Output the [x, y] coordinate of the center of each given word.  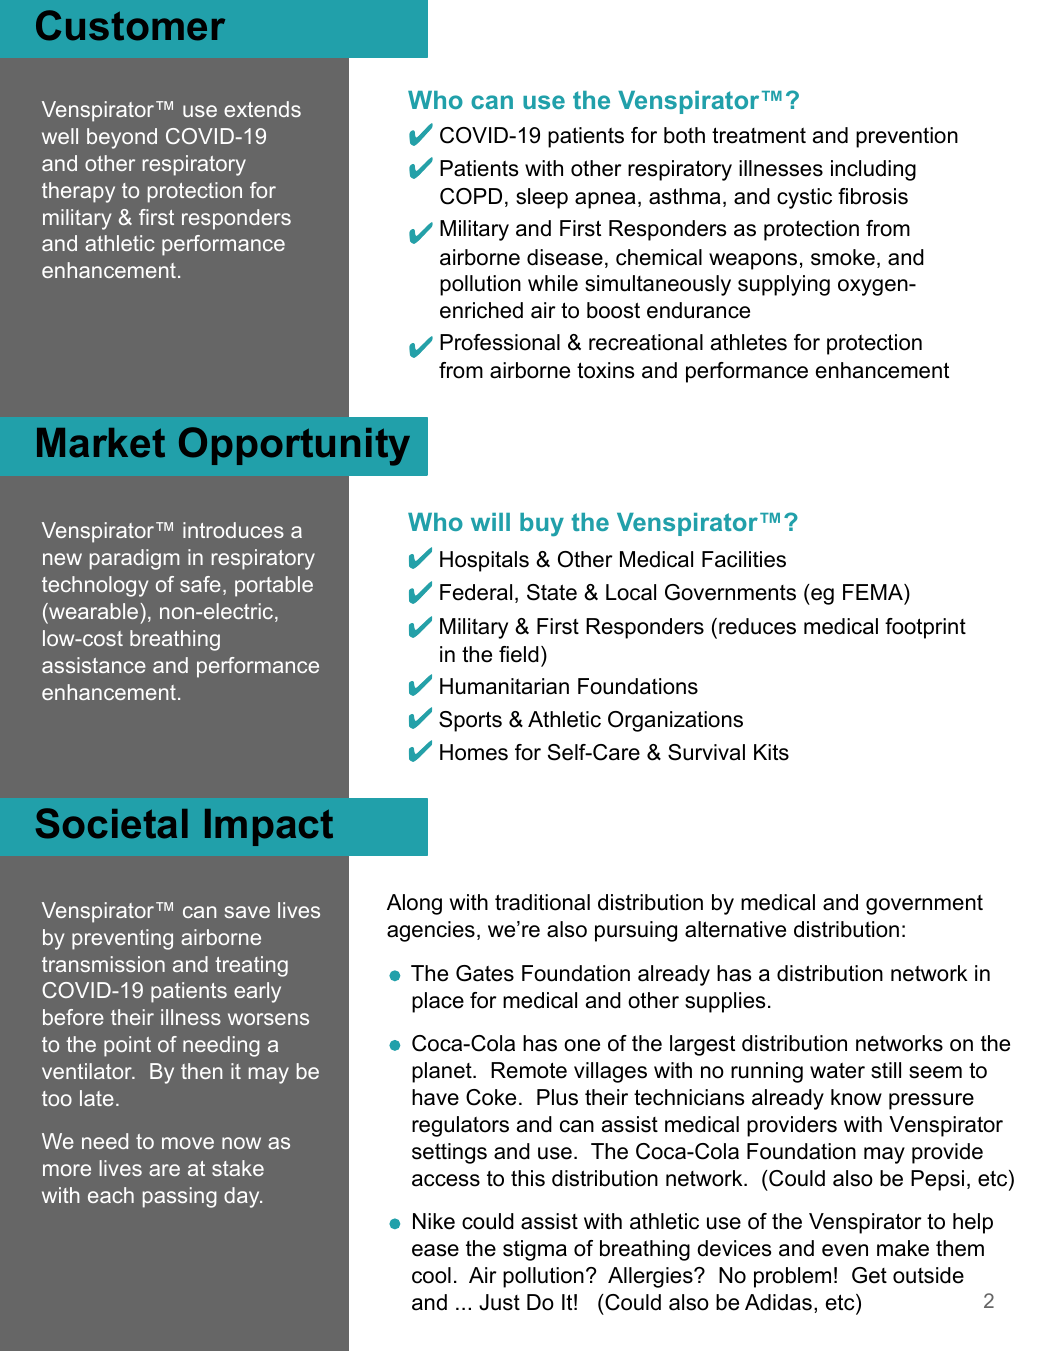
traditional [542, 902]
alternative [735, 929]
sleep [542, 198]
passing [180, 1197]
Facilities [744, 559]
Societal [112, 823]
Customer [130, 25]
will [490, 522]
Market [101, 443]
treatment [759, 135]
